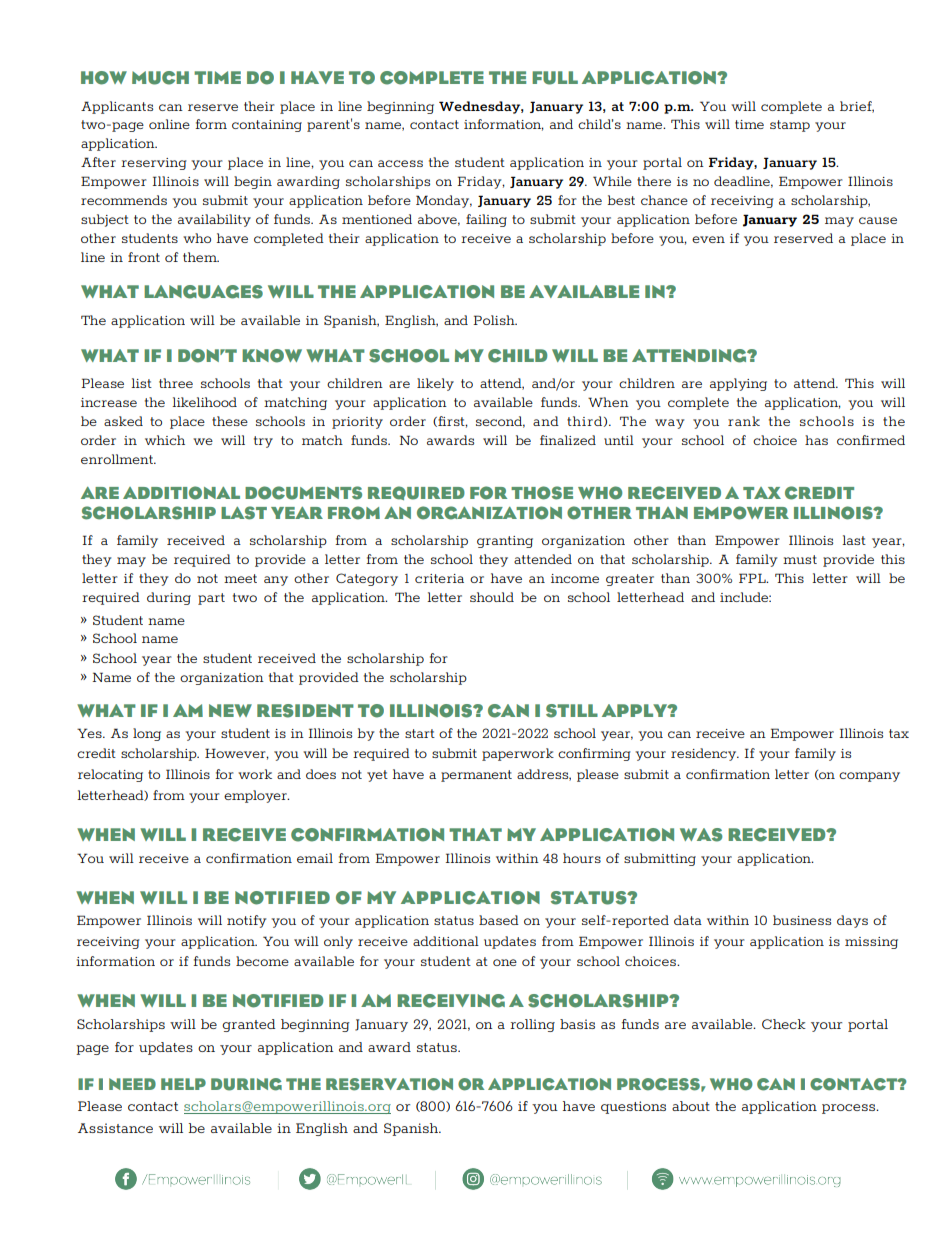 The height and width of the screenshot is (1233, 952). Describe the element at coordinates (753, 578) in the screenshot. I see `FPL` at that location.
